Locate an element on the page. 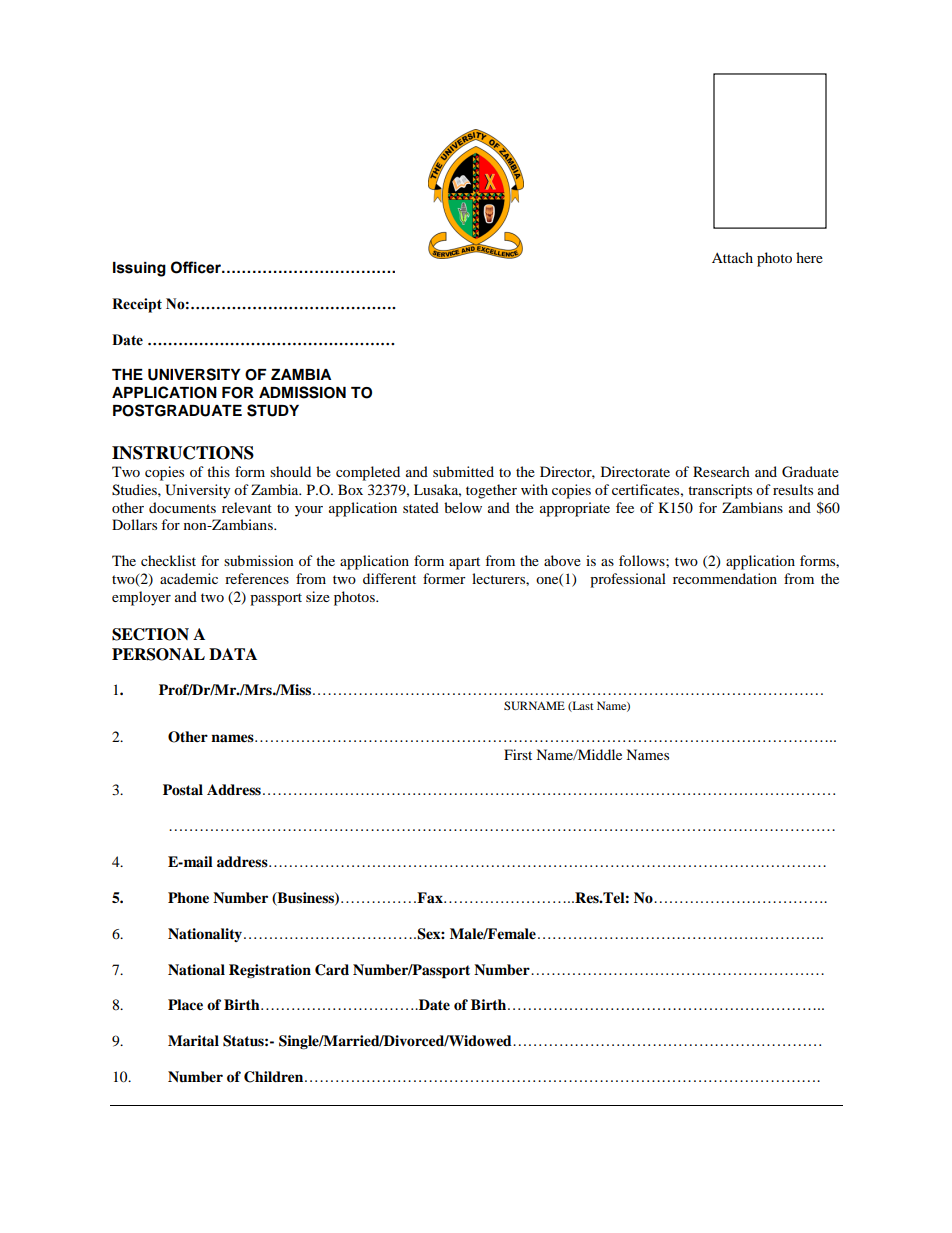  Marital is located at coordinates (193, 1040).
